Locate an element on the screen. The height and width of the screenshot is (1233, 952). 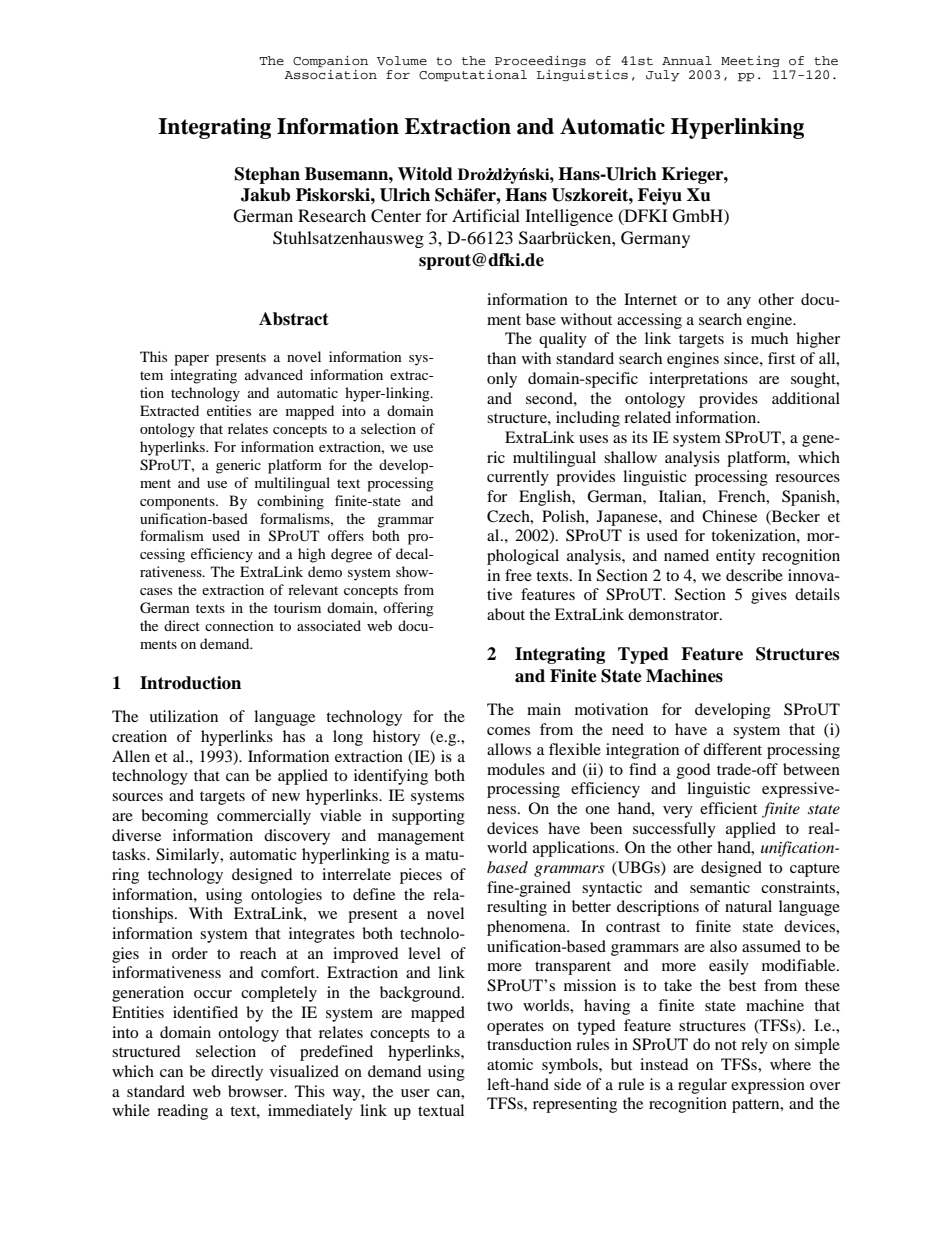
different is located at coordinates (732, 749).
